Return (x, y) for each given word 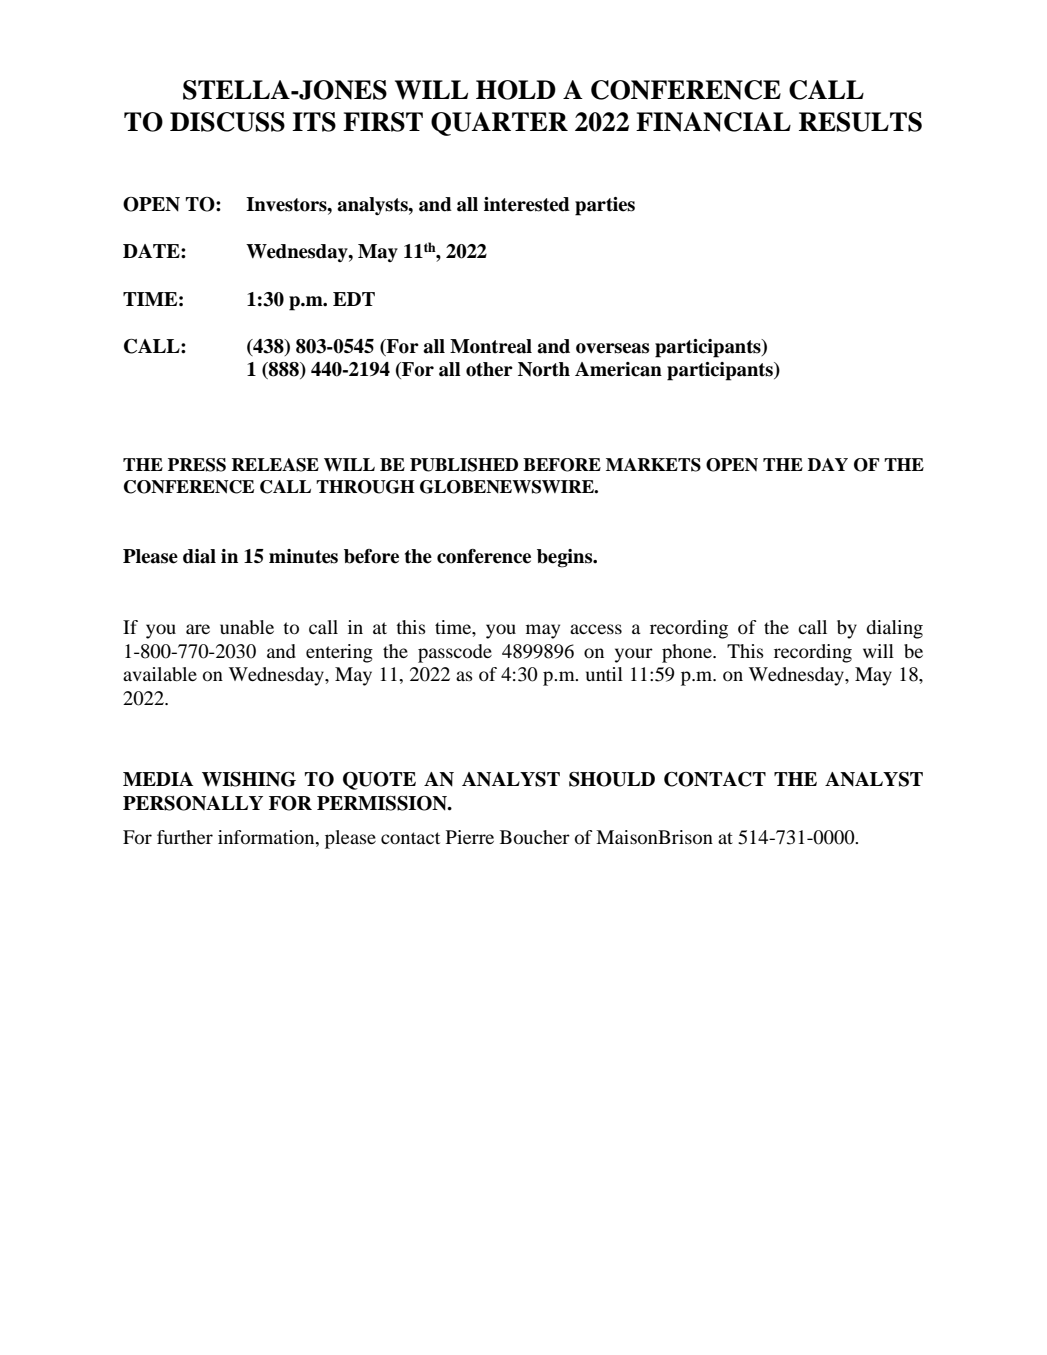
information (267, 837)
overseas (612, 348)
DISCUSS (227, 122)
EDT (354, 299)
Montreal (491, 346)
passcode (455, 653)
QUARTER (499, 124)
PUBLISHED (464, 465)
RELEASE (275, 465)
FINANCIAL (713, 122)
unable (247, 627)
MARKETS (653, 465)
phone (688, 653)
